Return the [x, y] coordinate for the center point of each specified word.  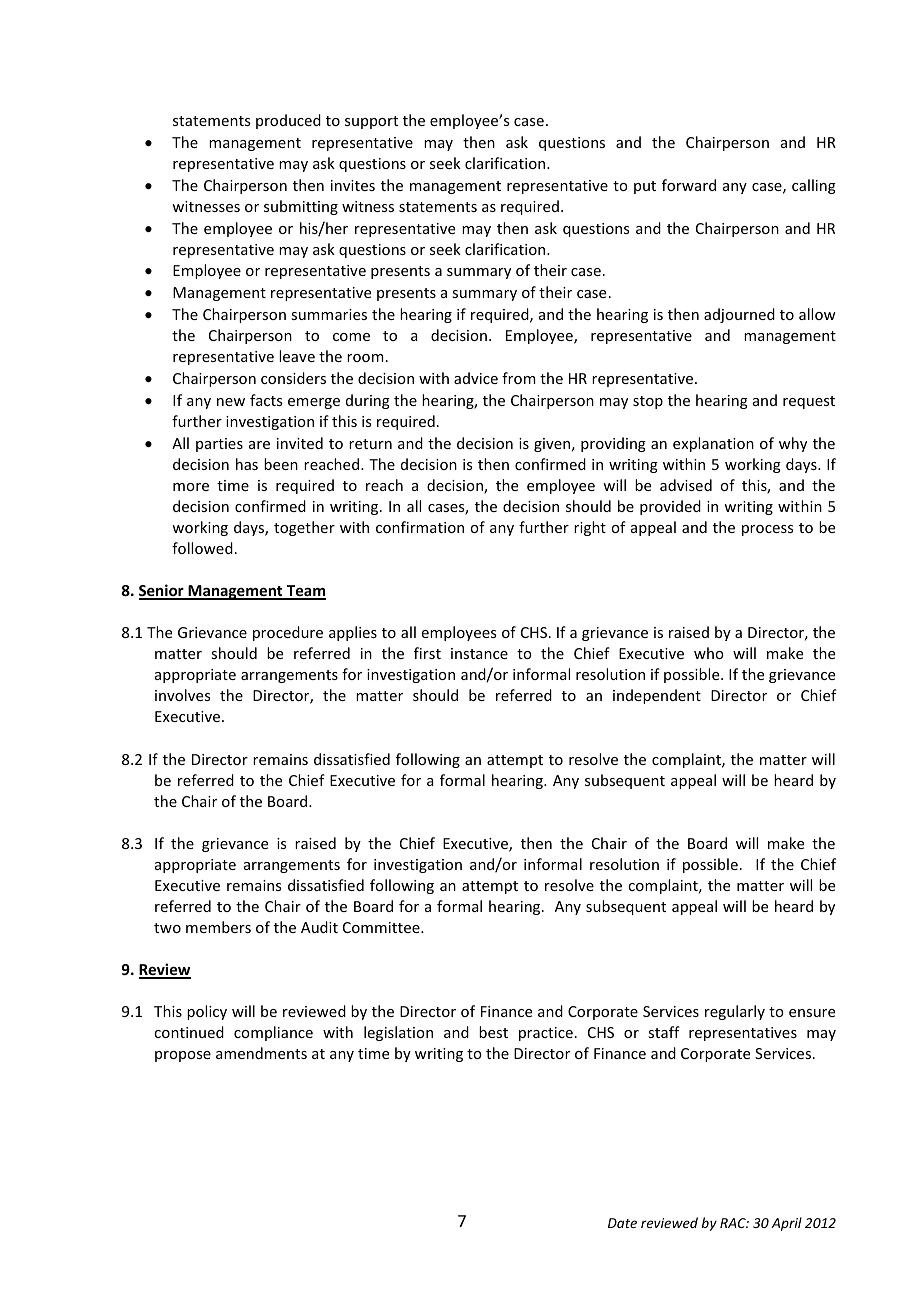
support [371, 122]
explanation [713, 444]
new [231, 402]
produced [288, 121]
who [709, 653]
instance [479, 653]
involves [182, 695]
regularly [735, 1012]
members [218, 927]
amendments [261, 1053]
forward [689, 185]
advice [476, 378]
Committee [382, 927]
